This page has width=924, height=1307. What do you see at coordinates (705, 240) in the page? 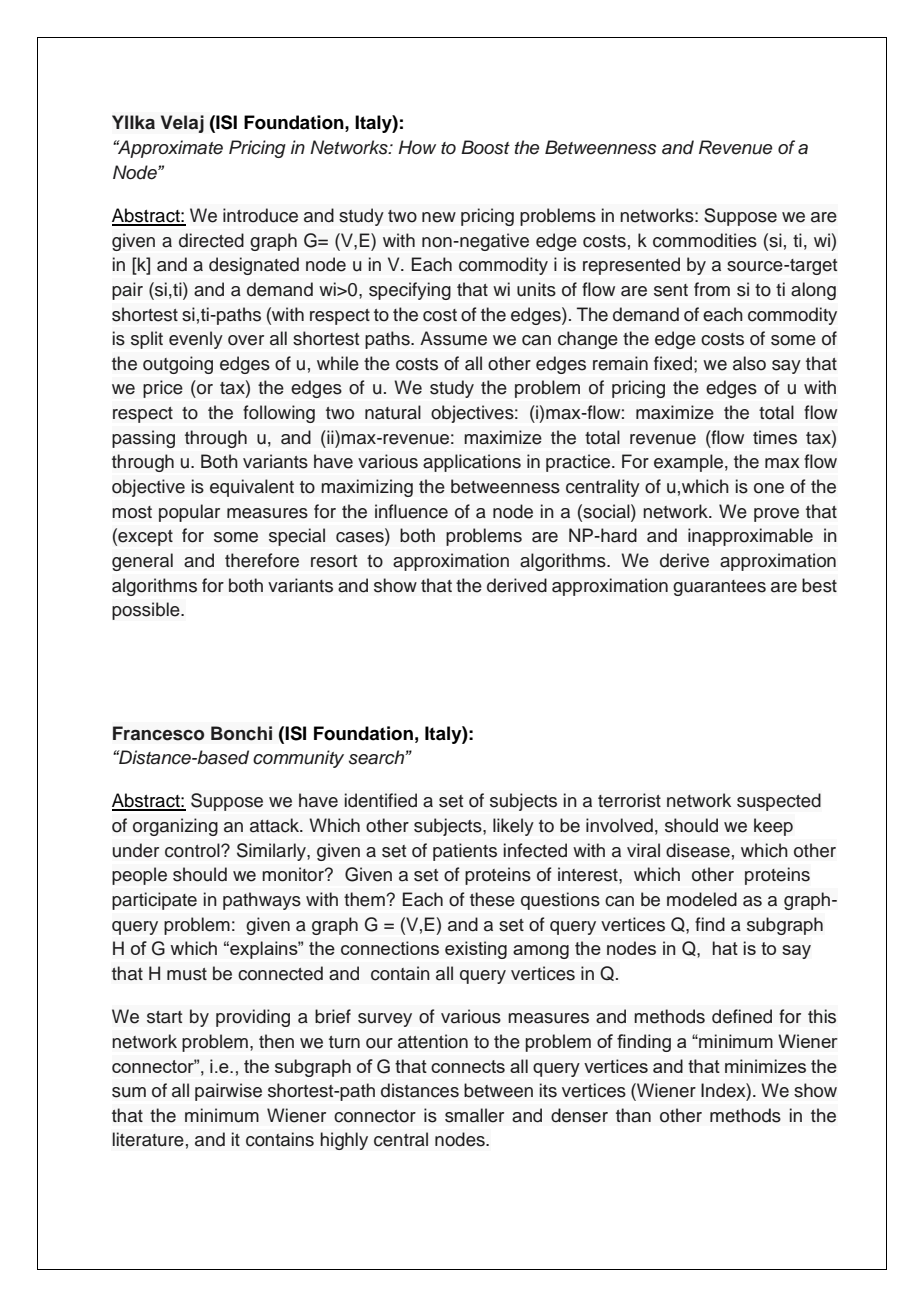
I see `commodities` at bounding box center [705, 240].
